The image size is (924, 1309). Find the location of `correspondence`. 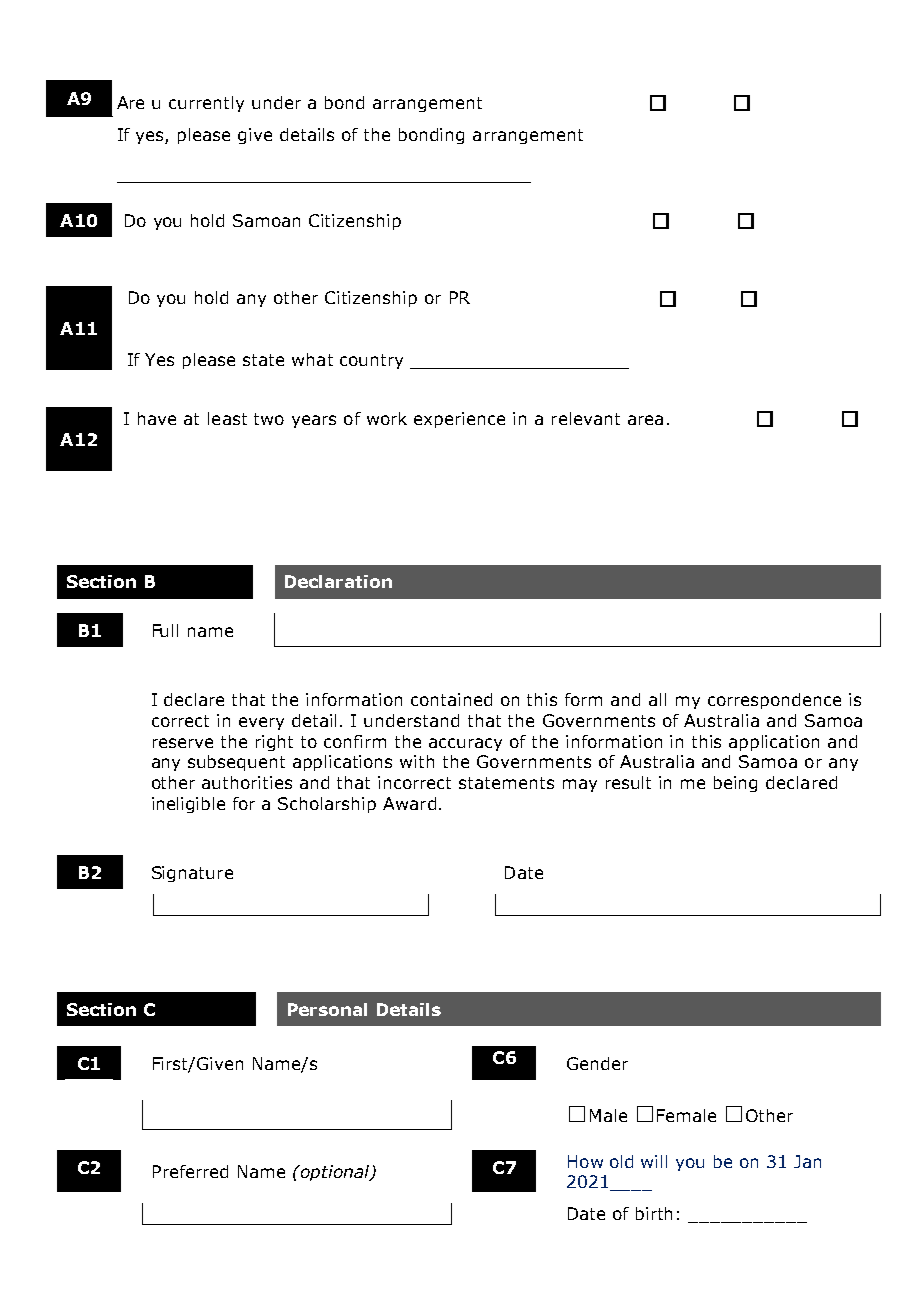

correspondence is located at coordinates (774, 701).
